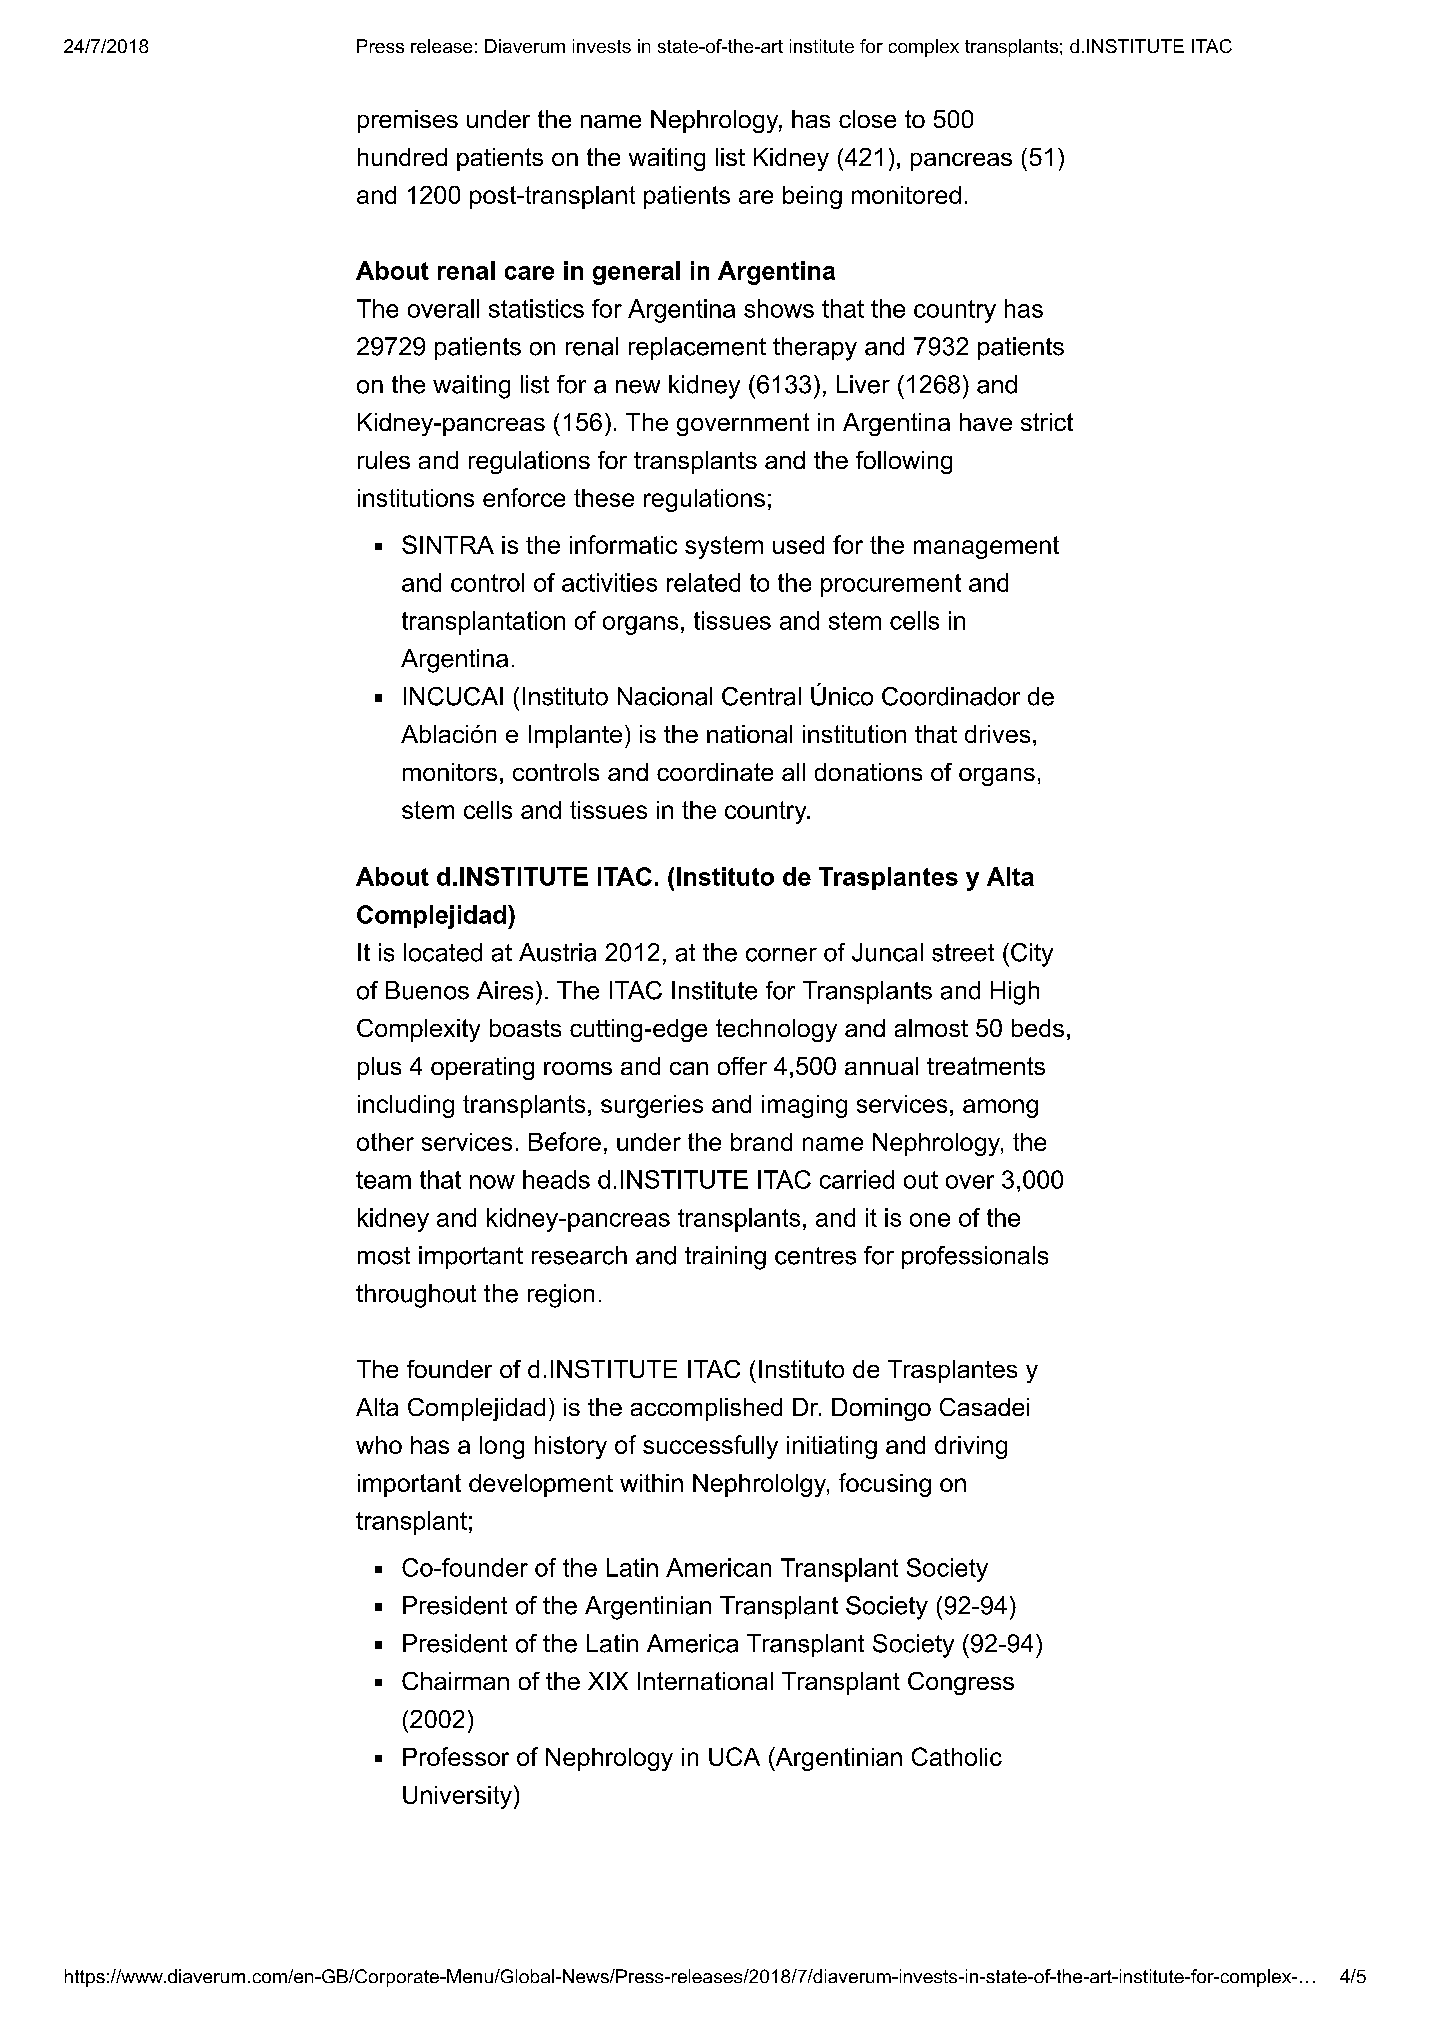 The width and height of the screenshot is (1430, 2024). Describe the element at coordinates (416, 1296) in the screenshot. I see `throughout` at that location.
